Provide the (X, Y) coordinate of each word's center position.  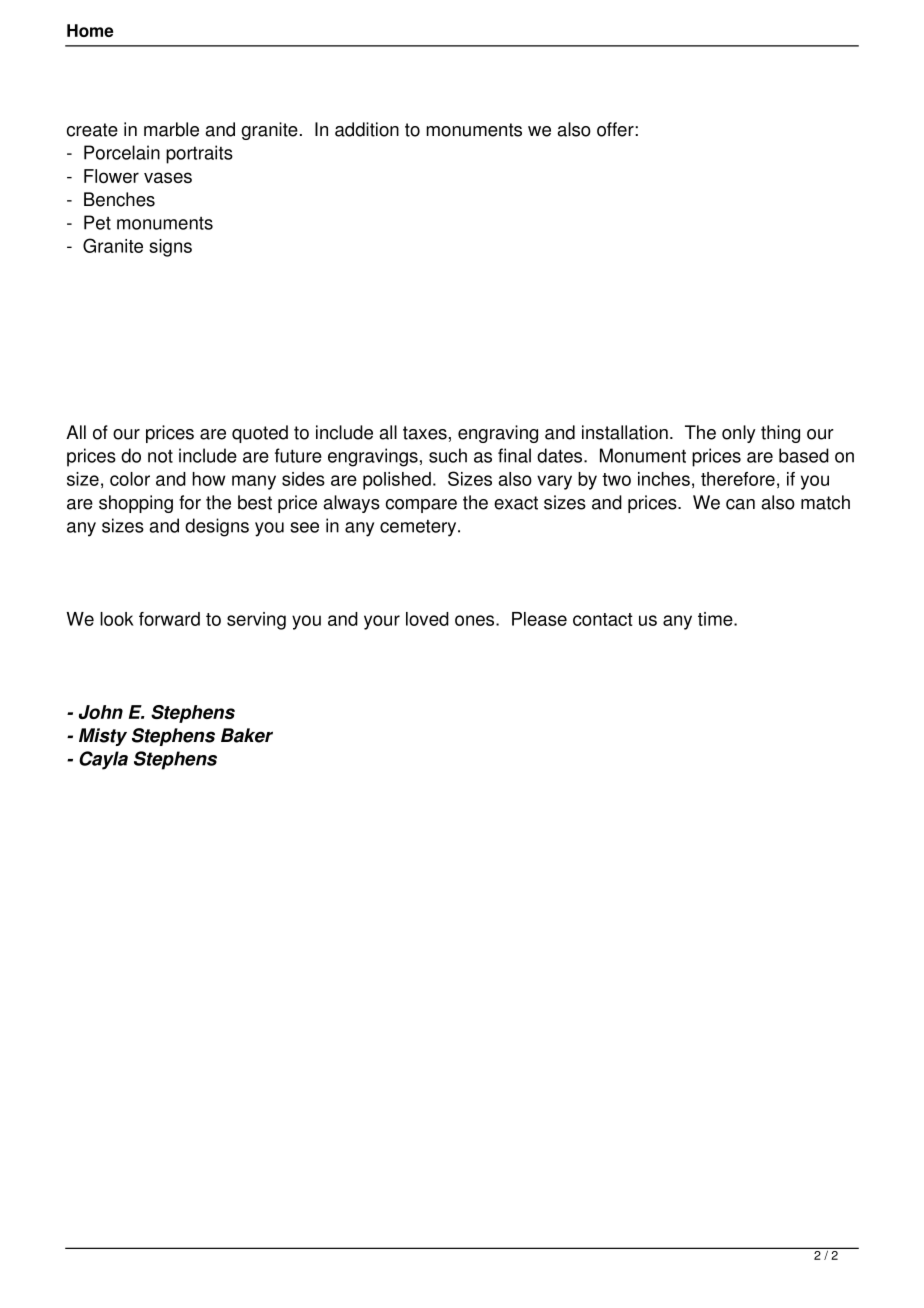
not (160, 456)
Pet (97, 222)
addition (367, 129)
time (716, 619)
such (448, 455)
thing (780, 434)
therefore (738, 479)
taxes (425, 433)
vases (168, 177)
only (739, 434)
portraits (199, 154)
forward (169, 619)
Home (90, 30)
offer (616, 129)
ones (476, 620)
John (101, 712)
